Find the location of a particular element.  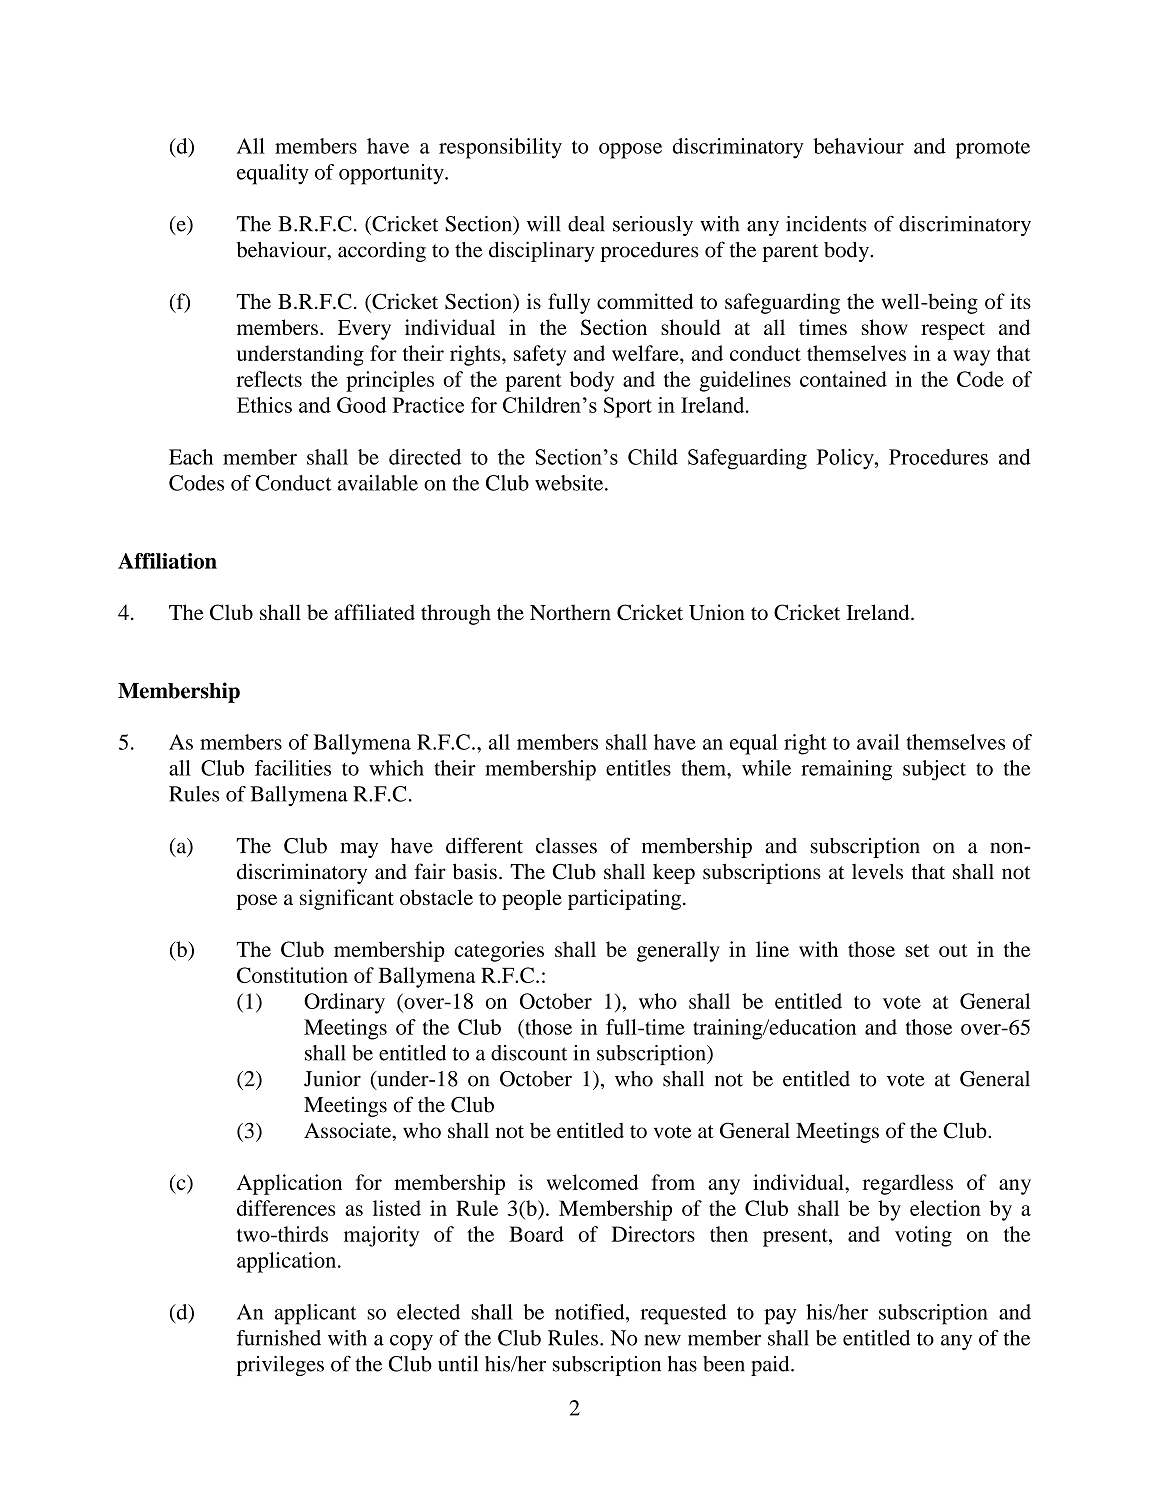

deal is located at coordinates (586, 224).
